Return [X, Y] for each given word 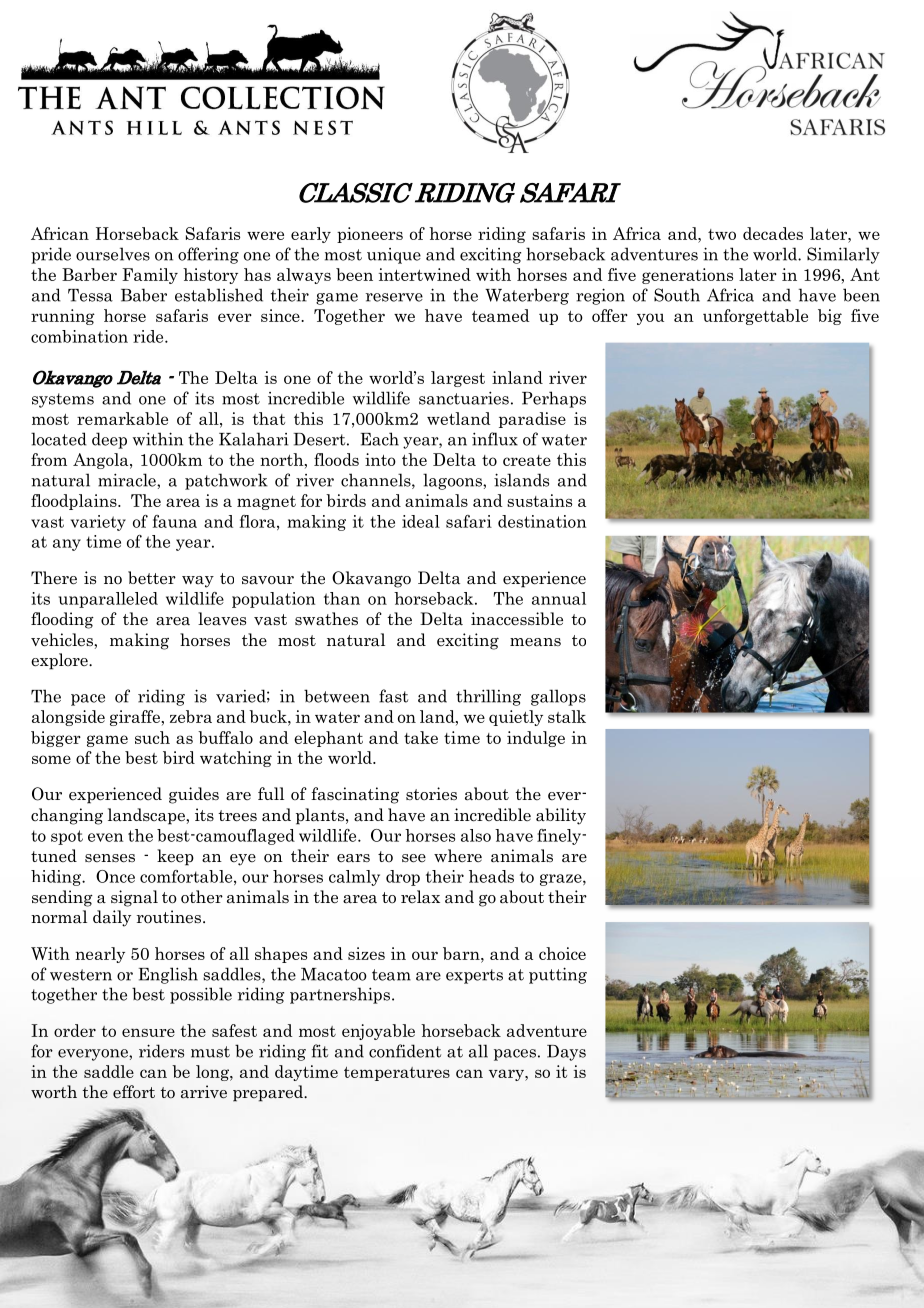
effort [134, 1092]
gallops [558, 697]
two [722, 234]
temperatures [397, 1074]
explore [60, 661]
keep [175, 857]
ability [561, 816]
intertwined [425, 274]
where [458, 855]
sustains [539, 500]
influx [495, 439]
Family [150, 276]
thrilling [488, 697]
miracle [128, 480]
